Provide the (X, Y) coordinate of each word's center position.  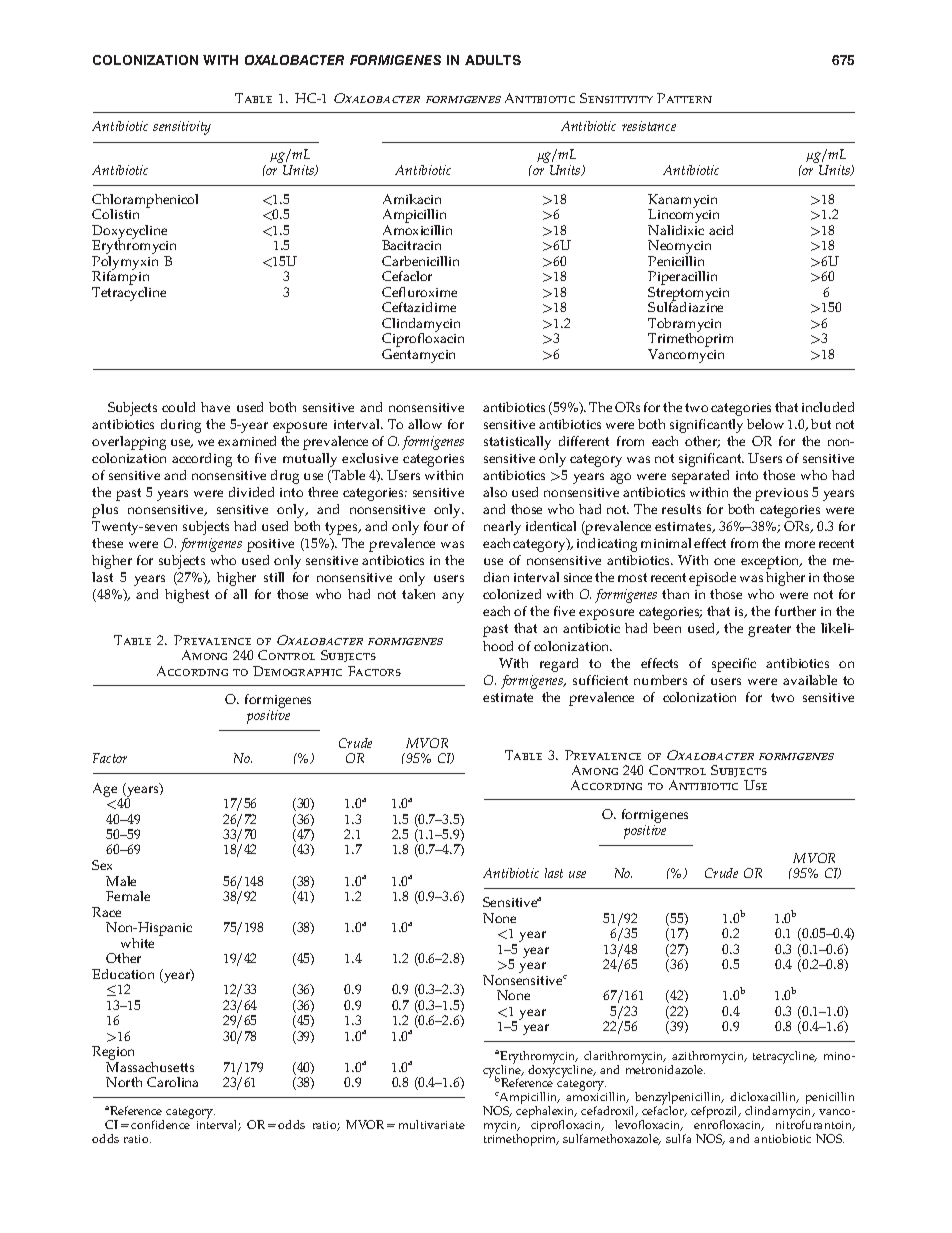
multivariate (432, 1124)
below (765, 424)
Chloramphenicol (145, 202)
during (181, 426)
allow (425, 424)
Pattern (684, 98)
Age (105, 790)
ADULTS (493, 60)
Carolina (172, 1082)
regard (559, 665)
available (810, 680)
